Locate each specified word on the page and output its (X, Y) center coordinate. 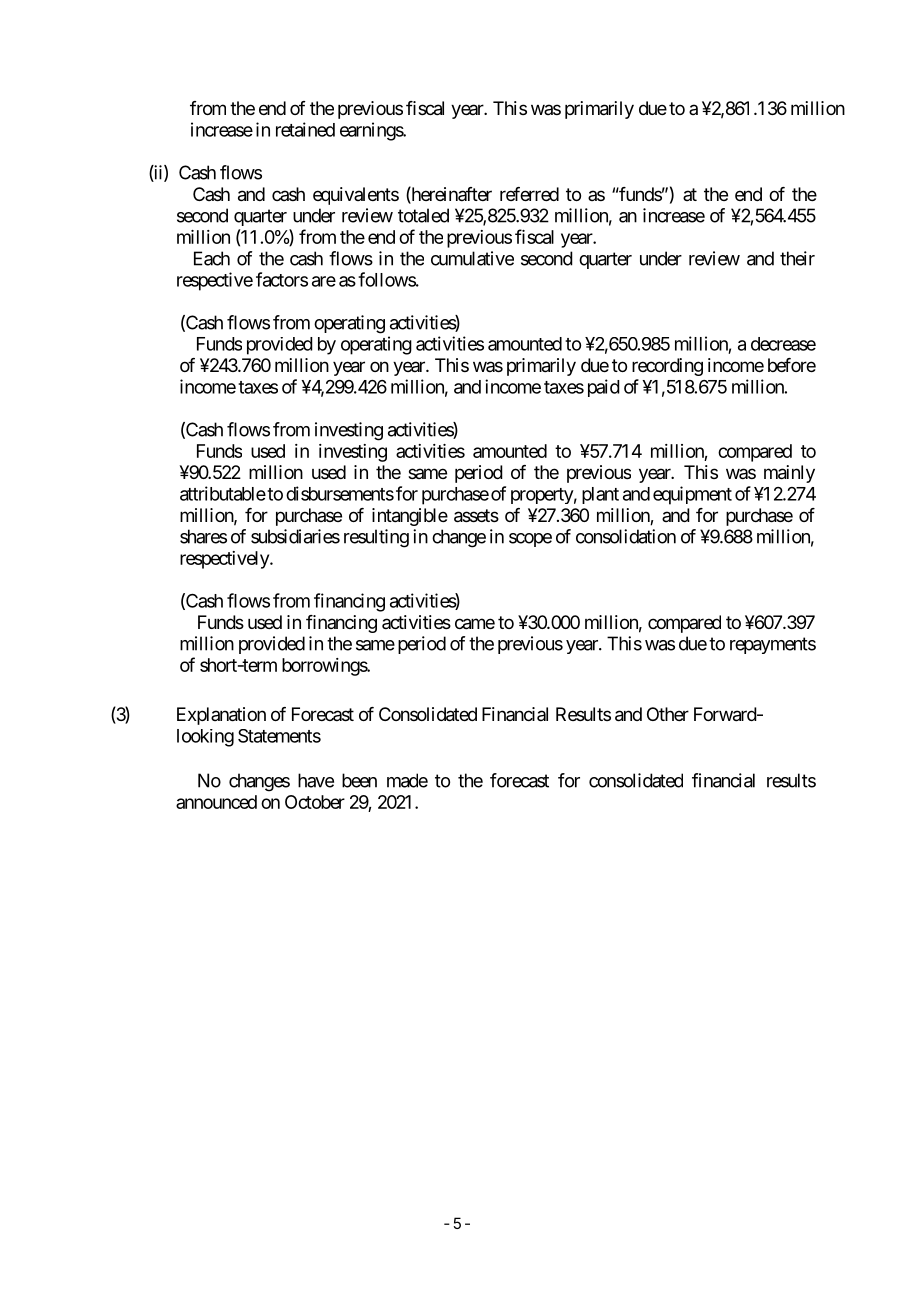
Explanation (221, 716)
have (316, 780)
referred (529, 194)
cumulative (472, 258)
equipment (692, 495)
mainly (789, 474)
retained (305, 129)
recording (667, 367)
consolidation (626, 536)
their (797, 258)
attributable (223, 493)
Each (212, 258)
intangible (410, 517)
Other (668, 714)
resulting (376, 538)
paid (604, 388)
